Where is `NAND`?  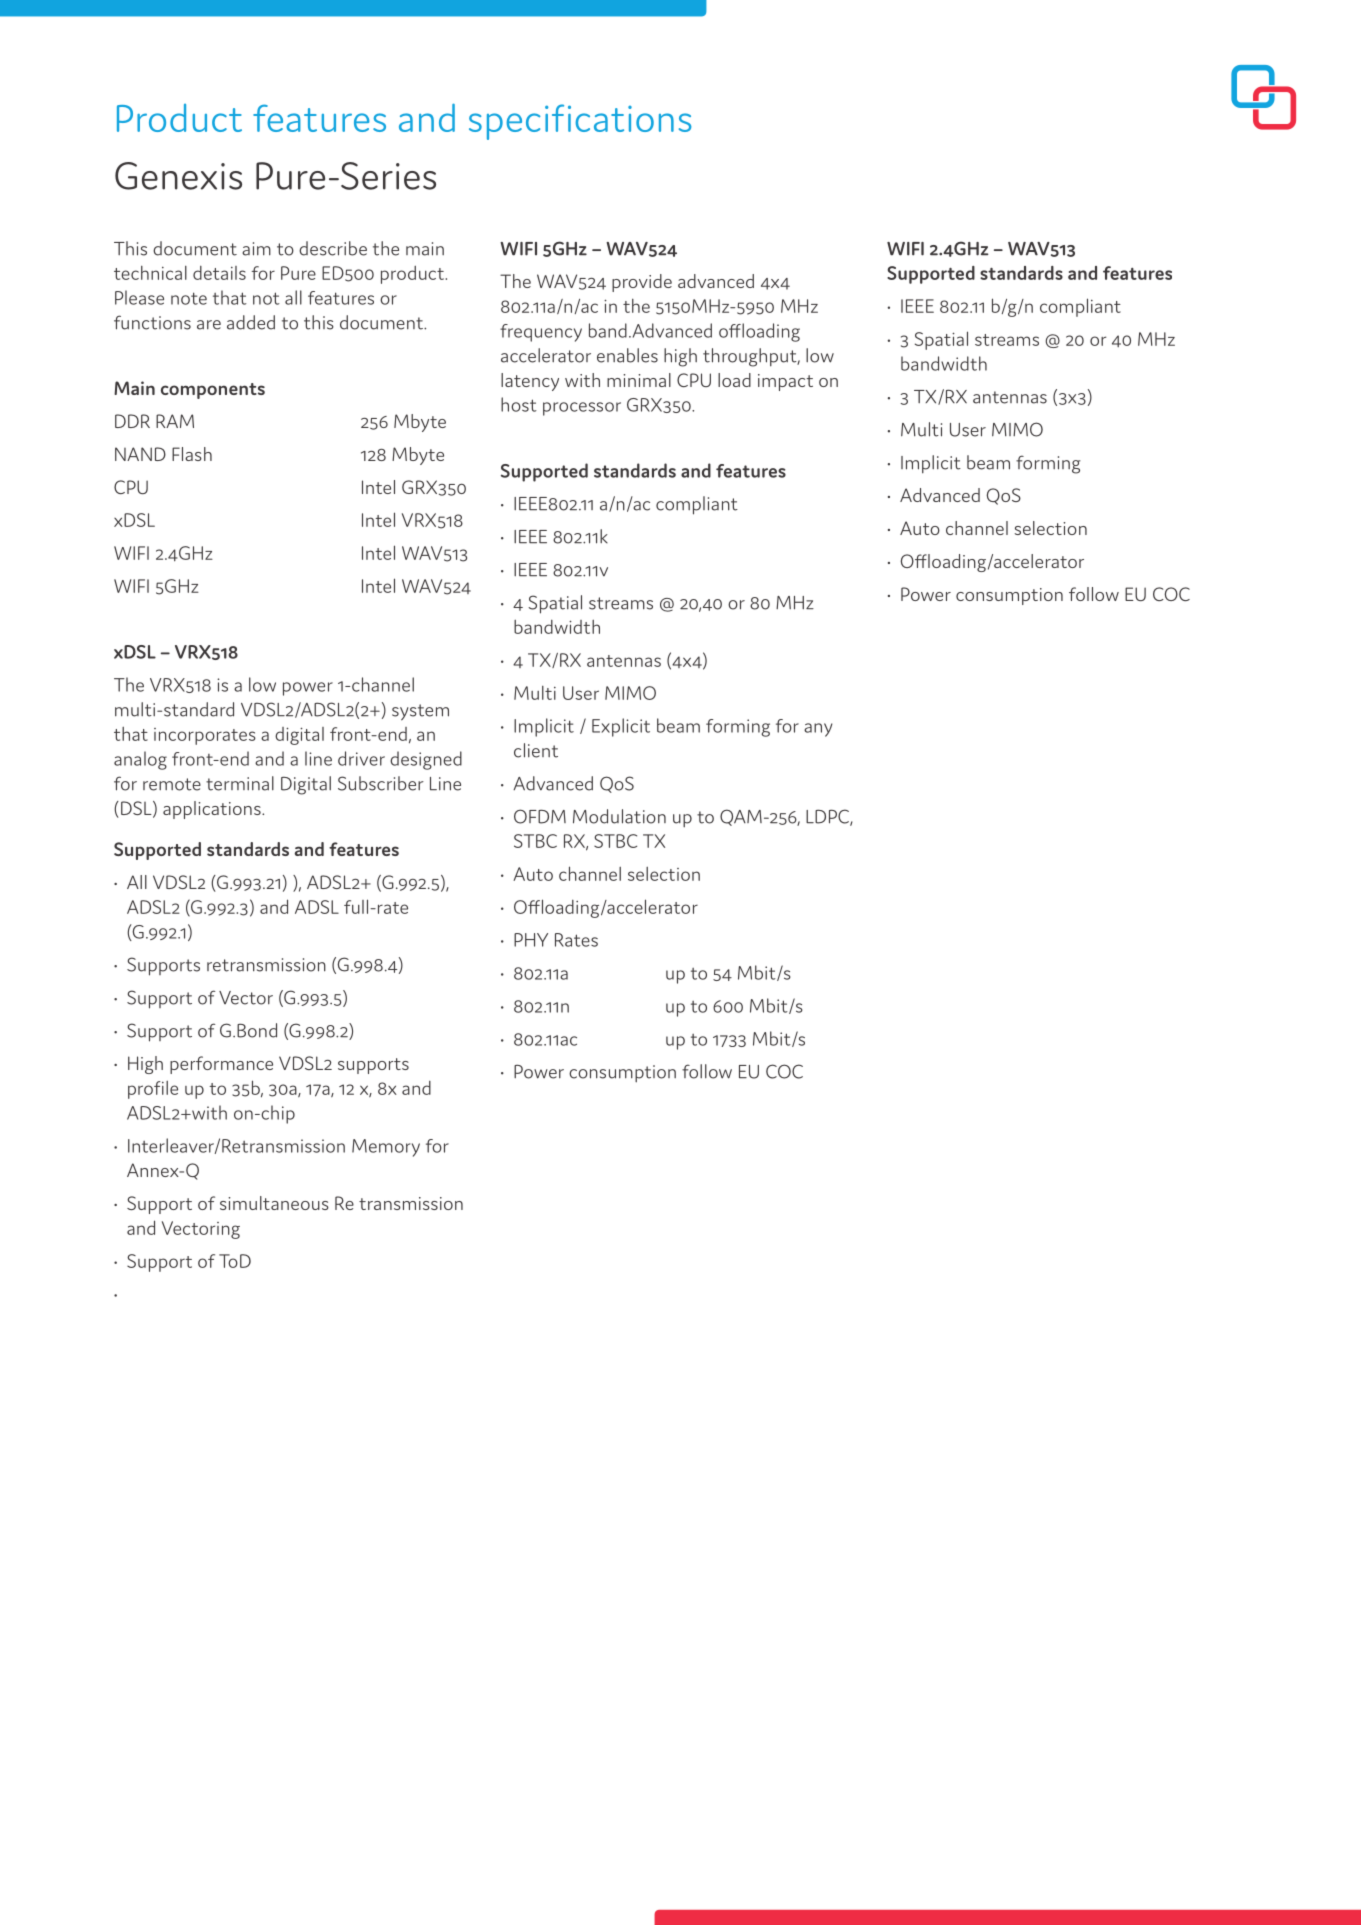
NAND is located at coordinates (140, 454).
